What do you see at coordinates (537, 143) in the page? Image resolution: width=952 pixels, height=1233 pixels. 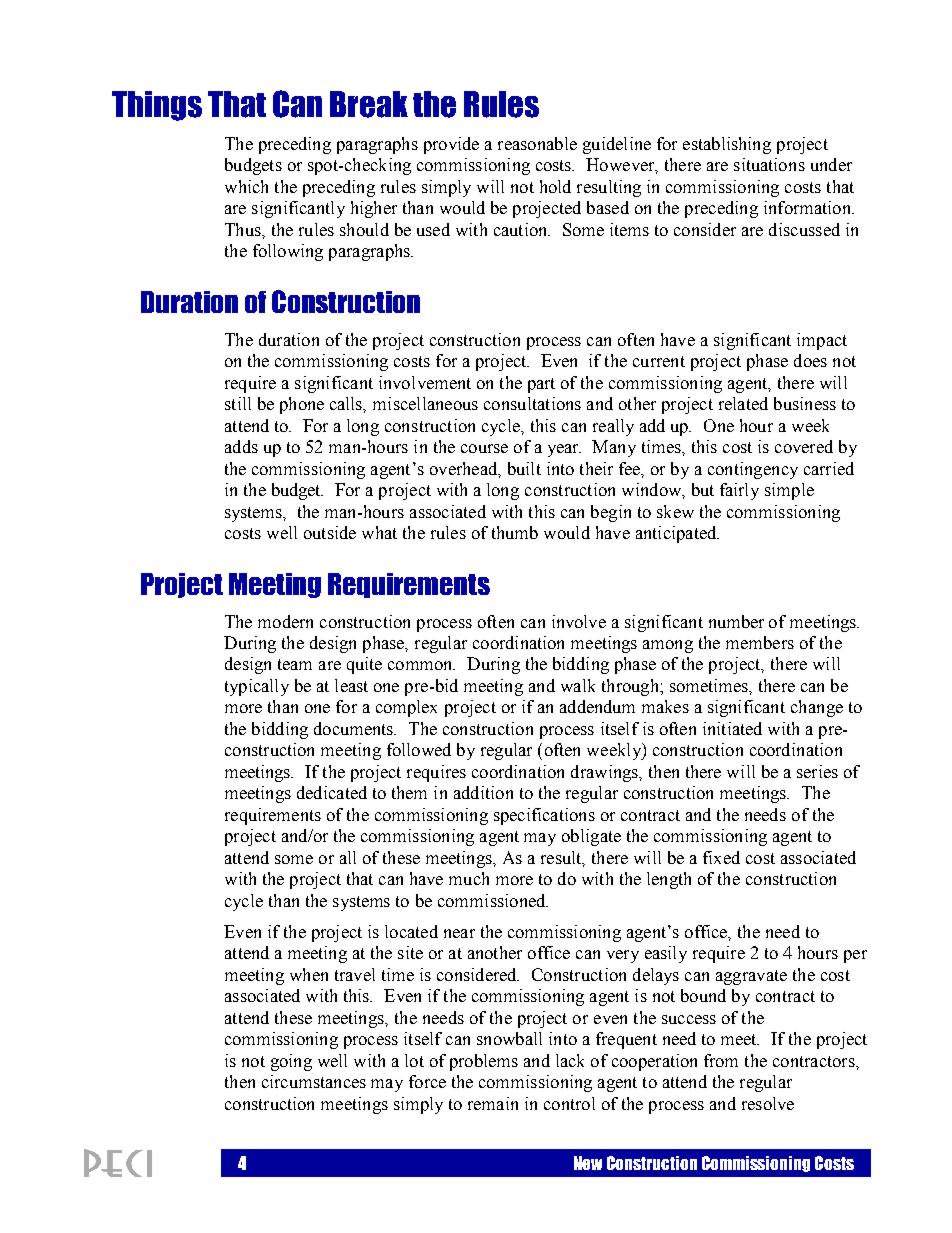 I see `reasonable` at bounding box center [537, 143].
